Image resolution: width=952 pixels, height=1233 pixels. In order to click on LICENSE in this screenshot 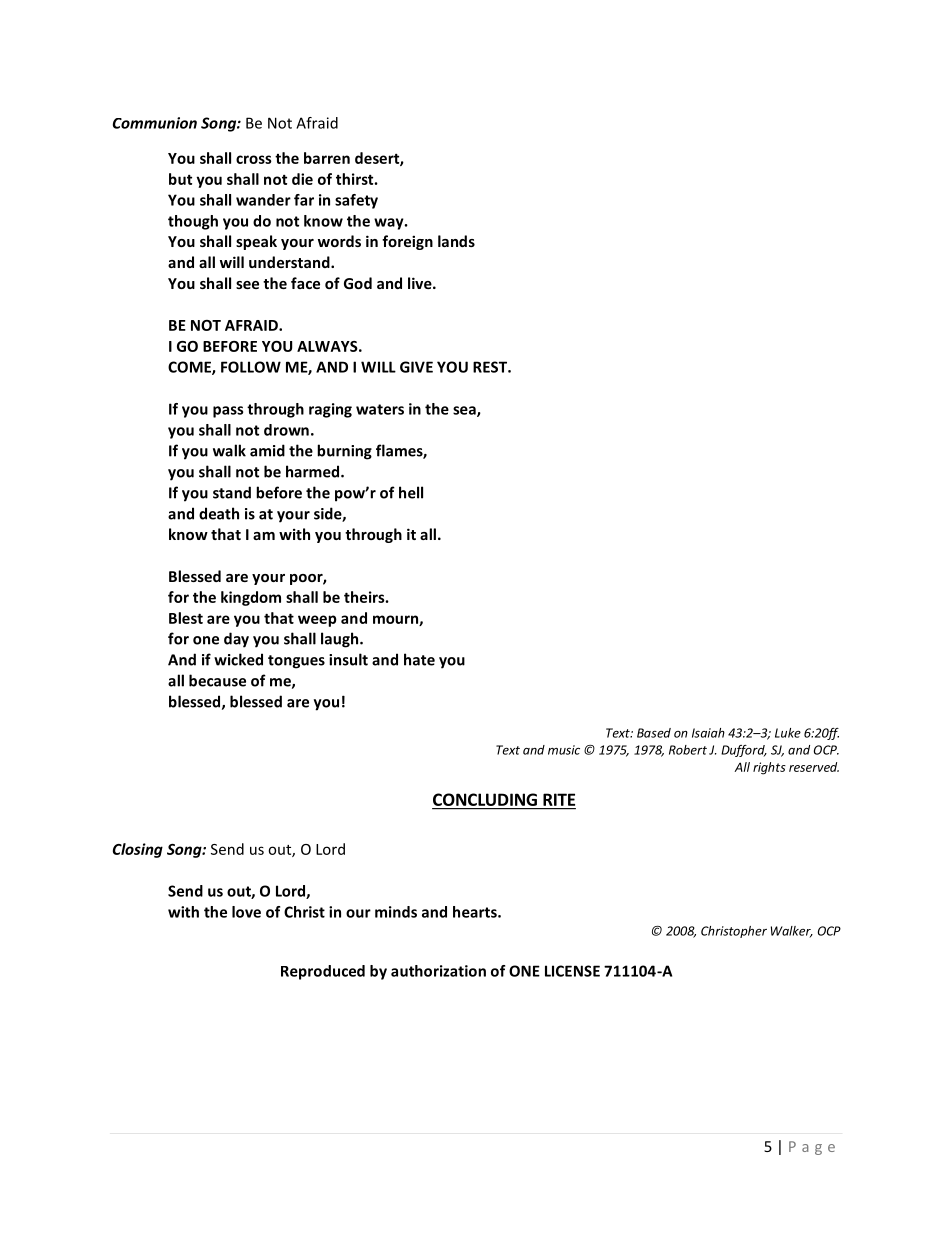, I will do `click(572, 971)`.
